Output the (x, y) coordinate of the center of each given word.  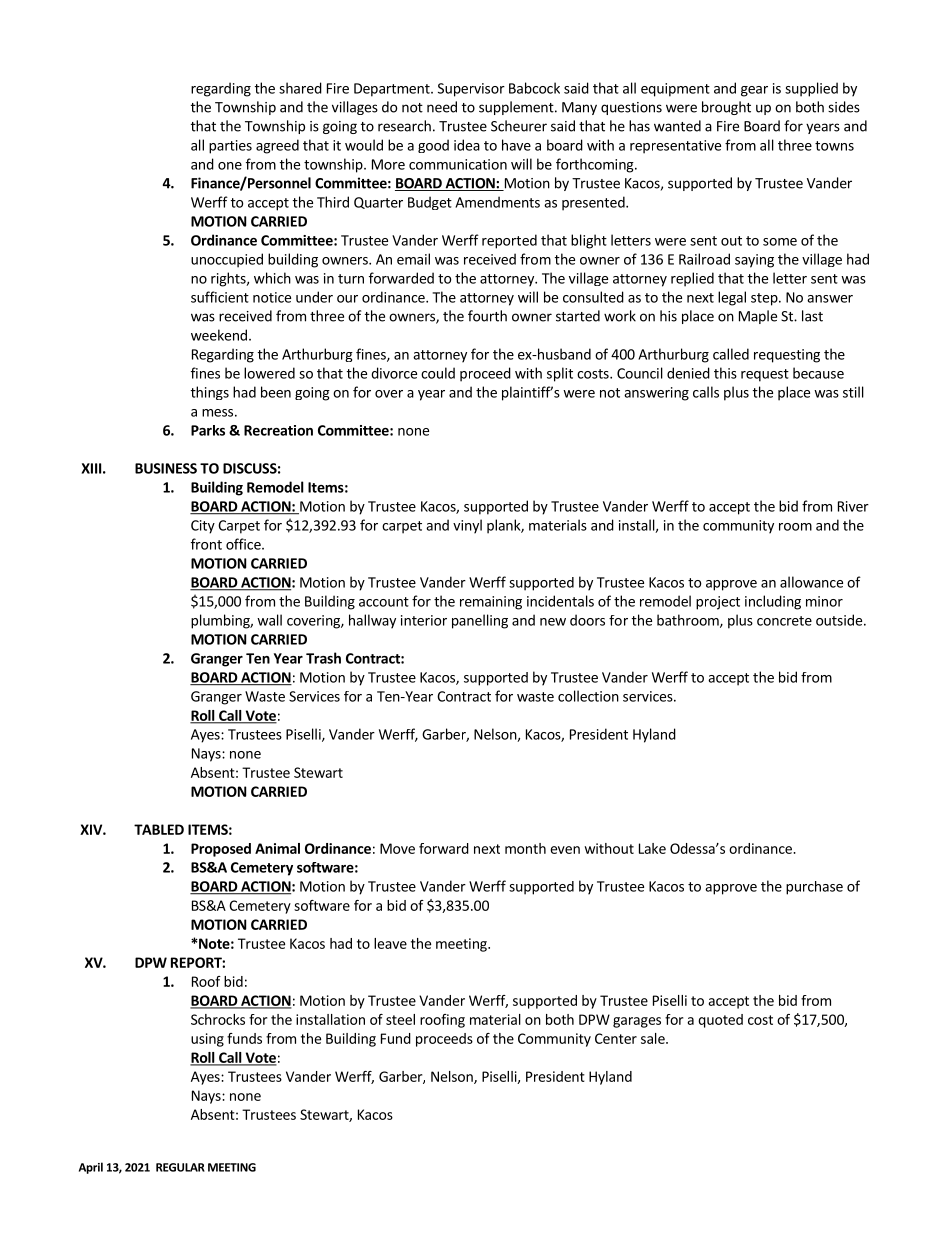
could (438, 373)
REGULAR (180, 1167)
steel (400, 1019)
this (725, 373)
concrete (784, 621)
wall (269, 620)
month (525, 848)
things (210, 393)
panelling (480, 621)
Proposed (221, 850)
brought (726, 108)
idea (467, 145)
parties (230, 147)
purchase (814, 888)
